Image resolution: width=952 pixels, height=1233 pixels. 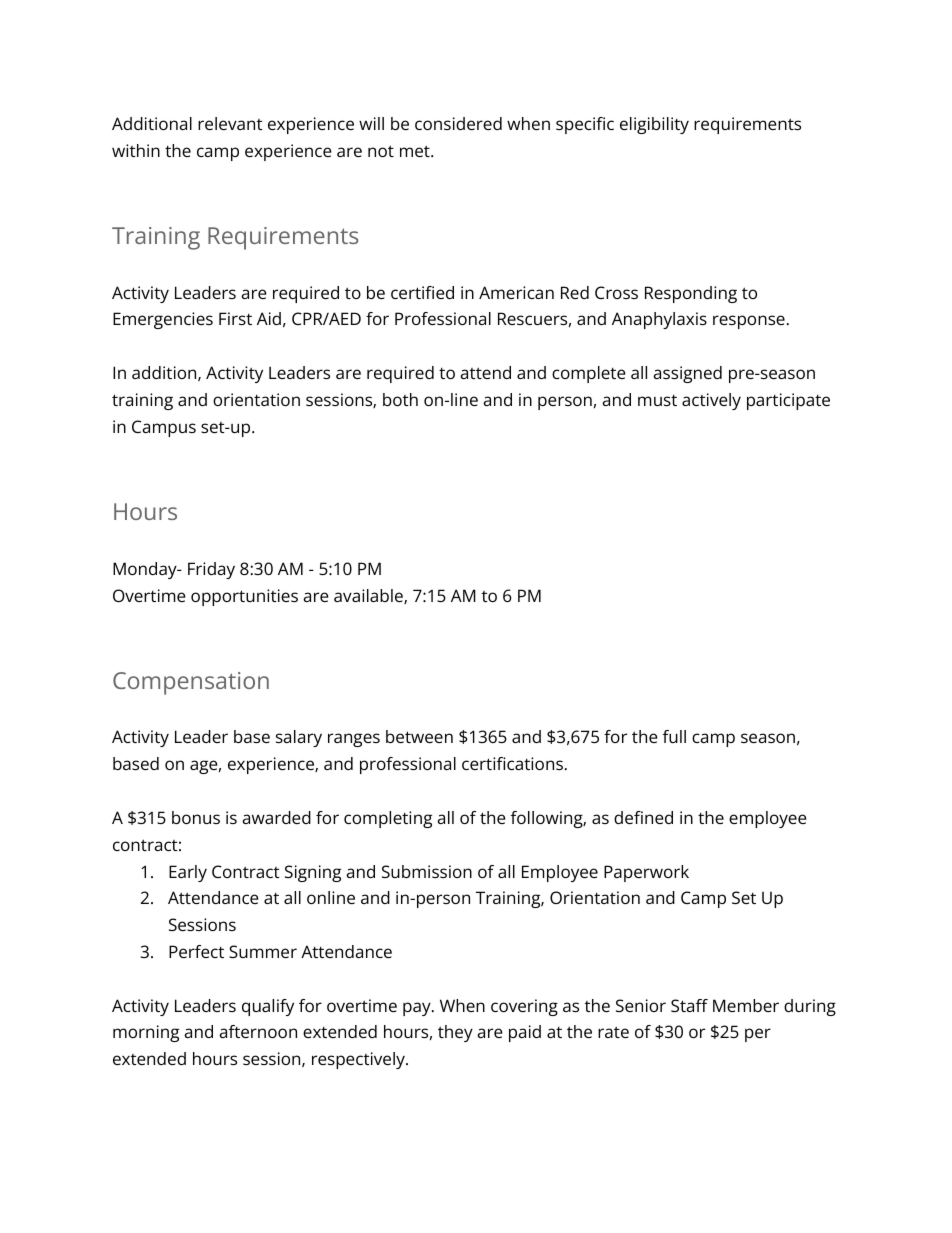 What do you see at coordinates (235, 318) in the screenshot?
I see `First` at bounding box center [235, 318].
